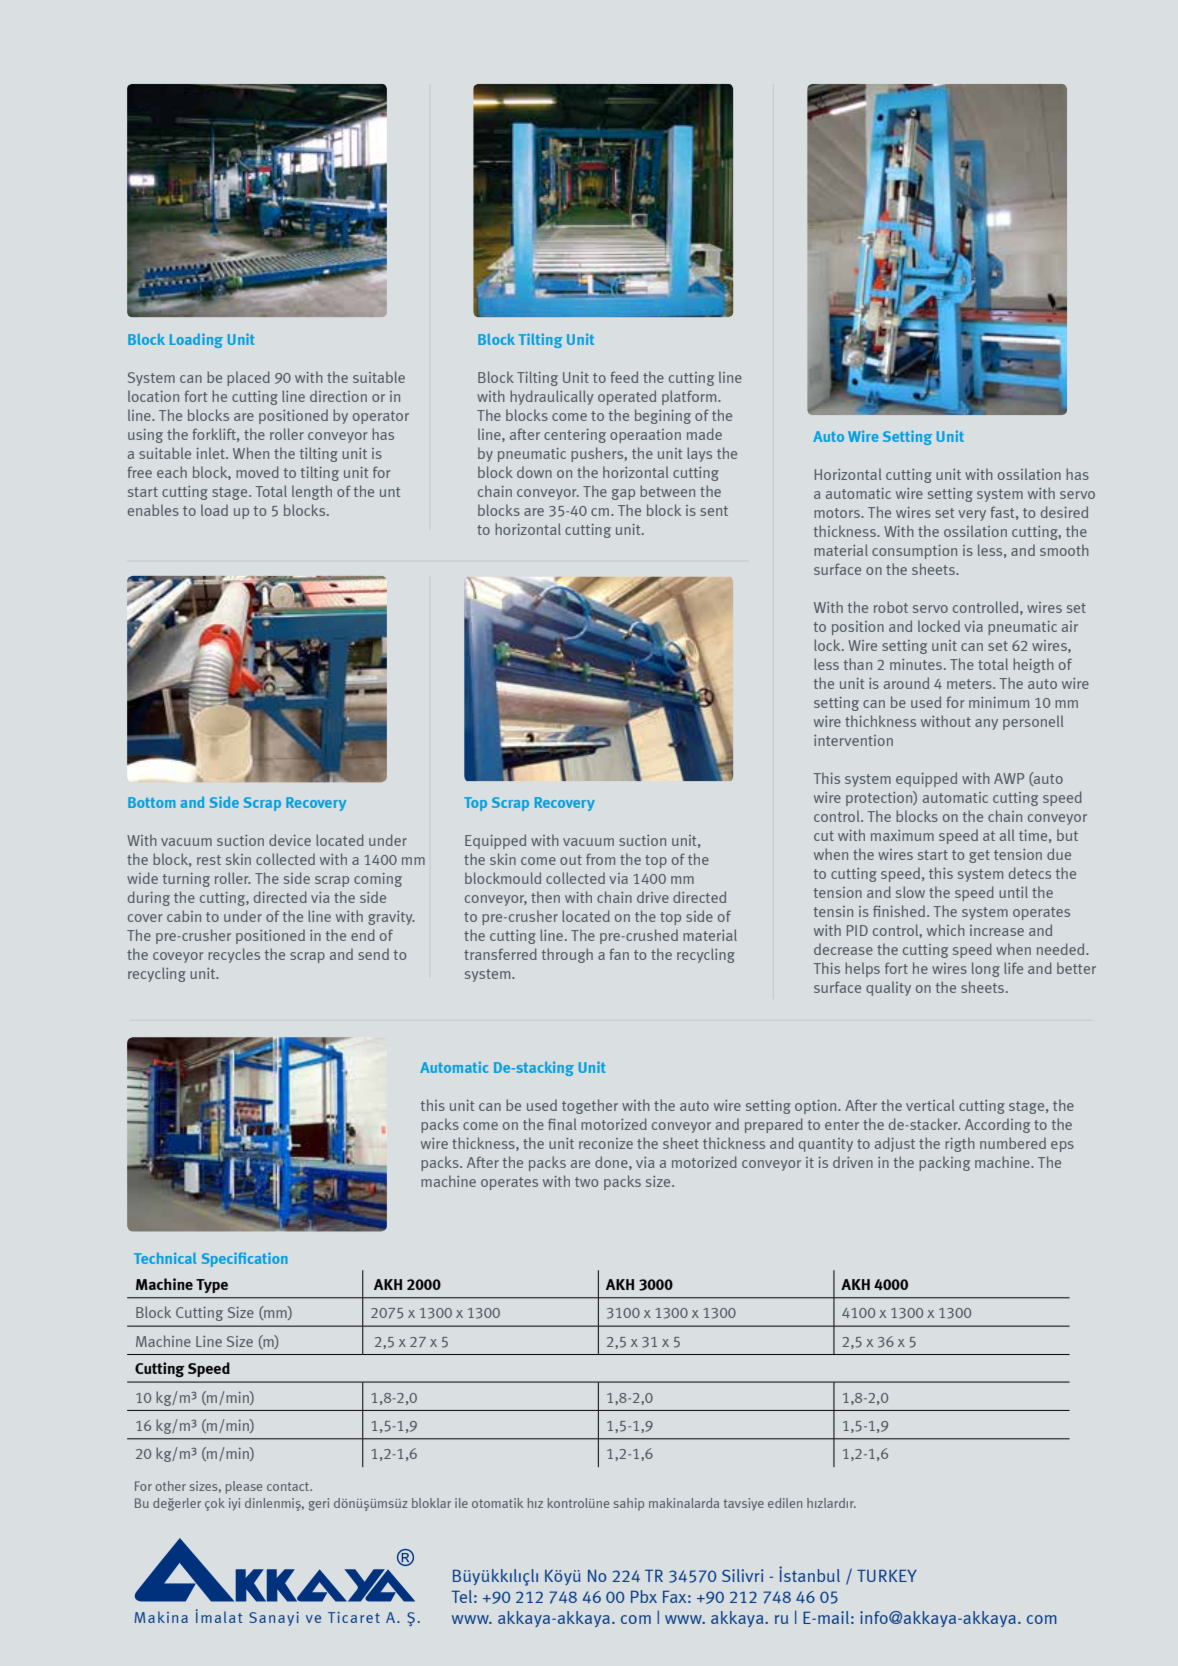 Image resolution: width=1178 pixels, height=1666 pixels. Describe the element at coordinates (248, 378) in the document. I see `placed` at that location.
